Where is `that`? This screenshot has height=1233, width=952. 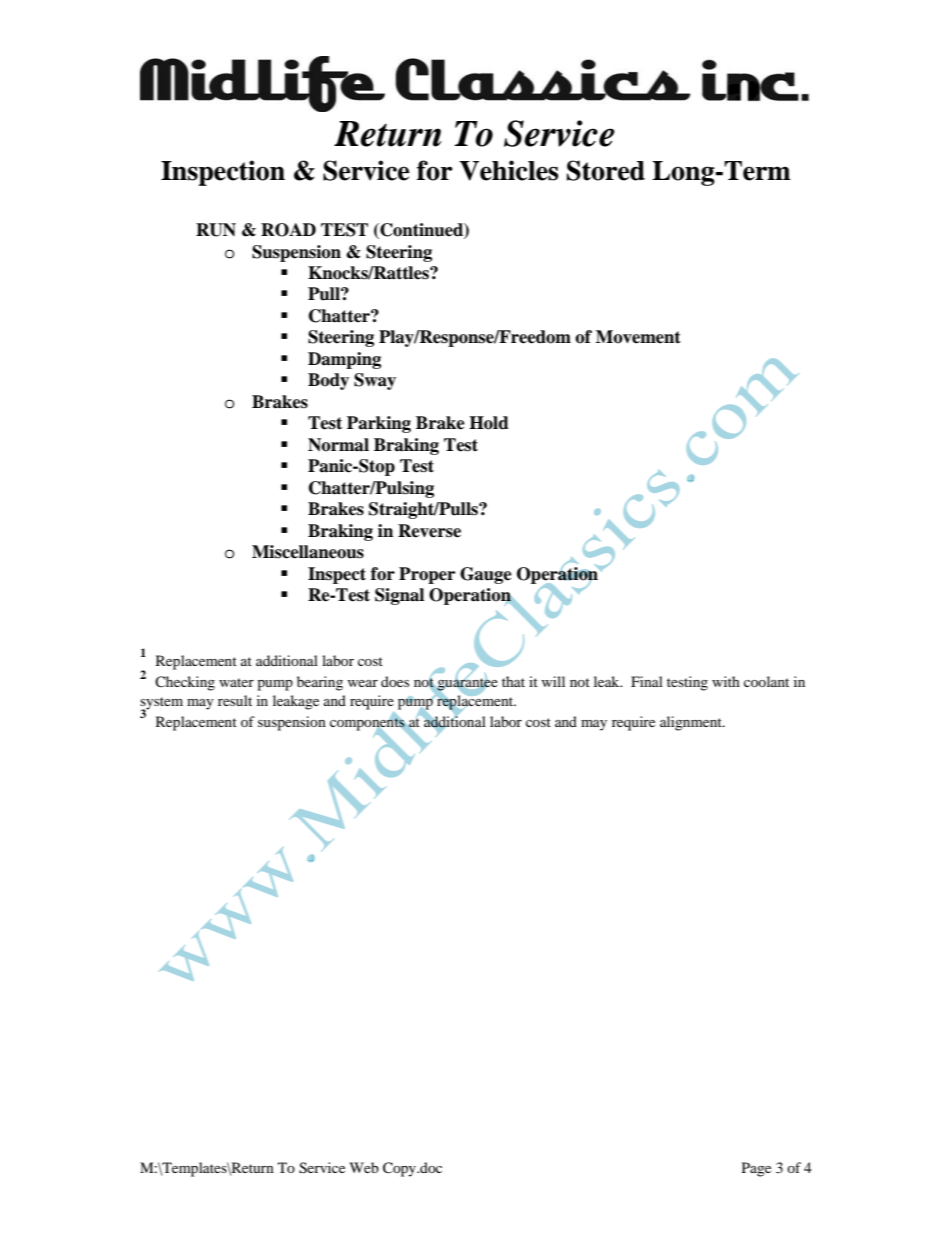
that is located at coordinates (513, 681).
